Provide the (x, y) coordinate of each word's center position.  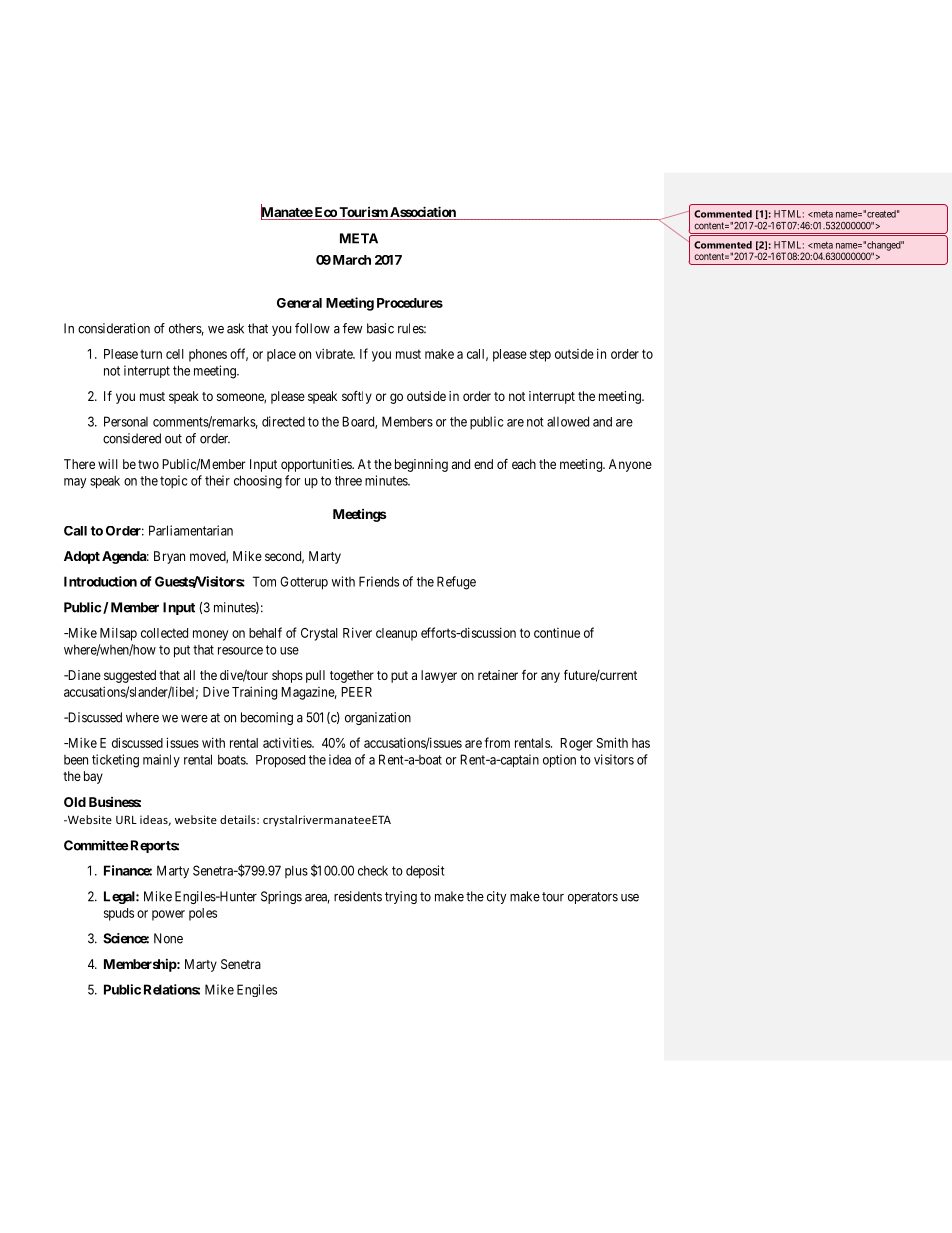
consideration (114, 328)
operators (593, 898)
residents (358, 896)
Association (423, 213)
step (540, 355)
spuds (119, 914)
